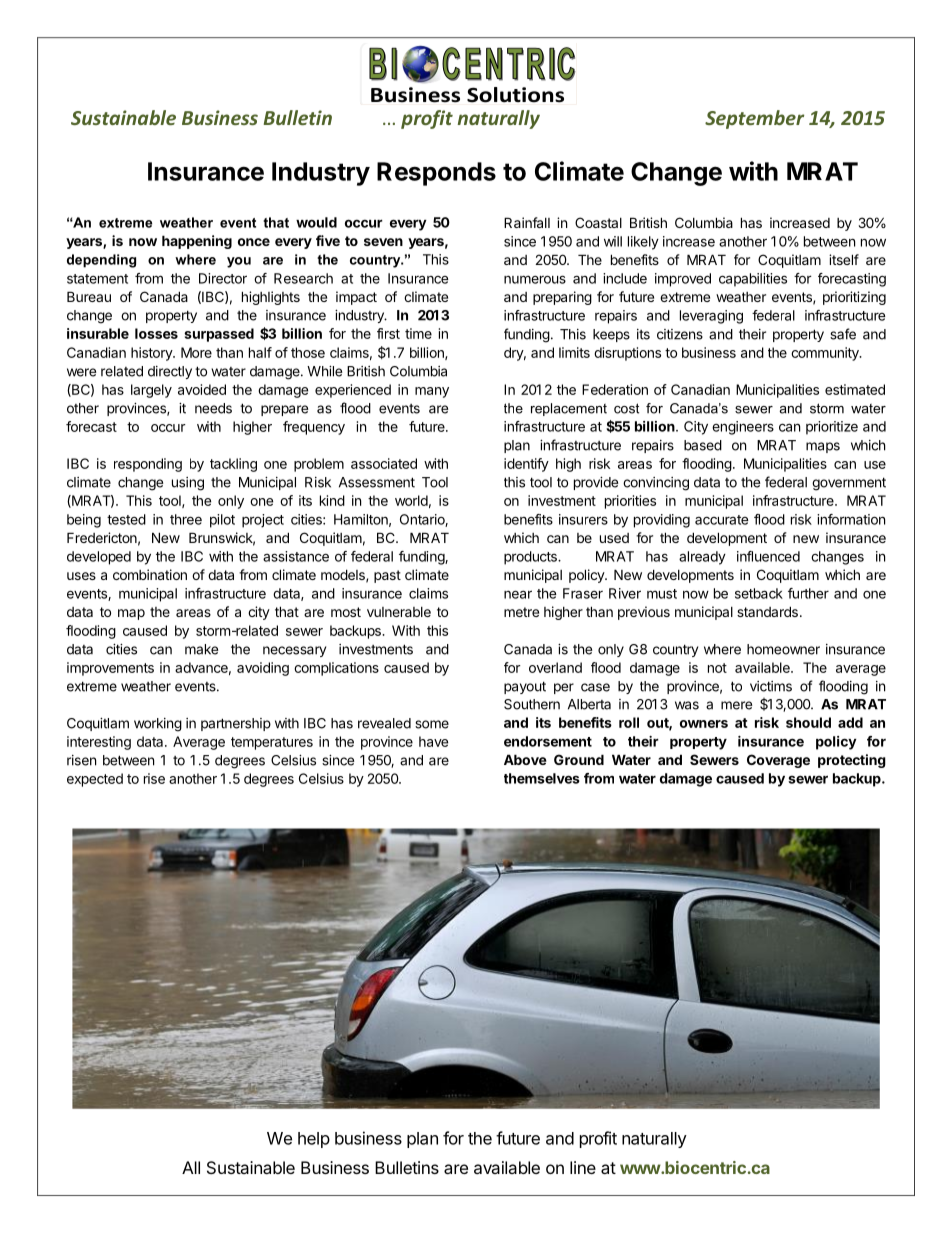  Describe the element at coordinates (170, 372) in the page. I see `directly` at that location.
